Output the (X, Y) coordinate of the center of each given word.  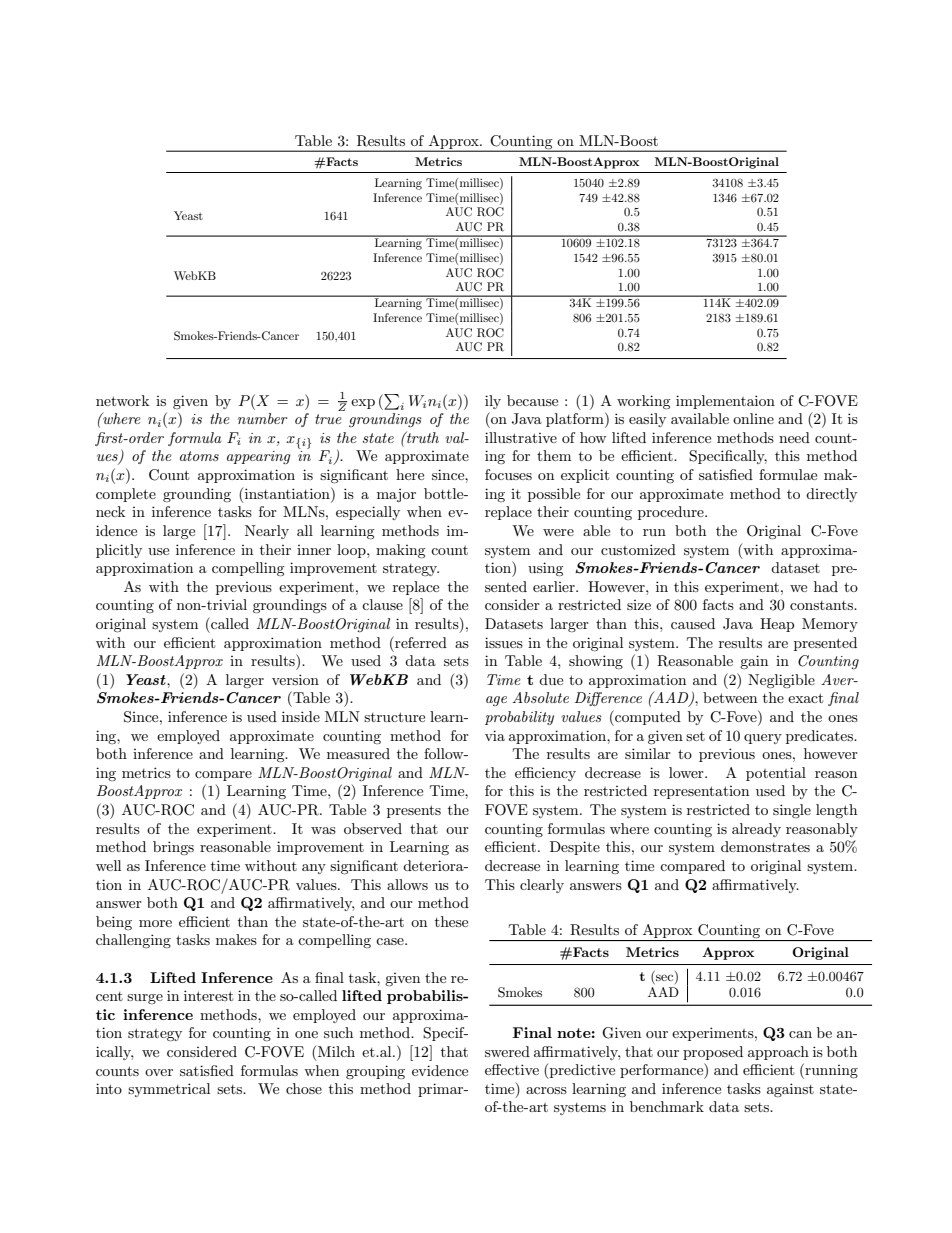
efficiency (545, 774)
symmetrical (169, 1090)
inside (301, 716)
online (753, 418)
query (763, 739)
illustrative (521, 437)
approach (778, 1053)
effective (512, 1069)
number (263, 418)
